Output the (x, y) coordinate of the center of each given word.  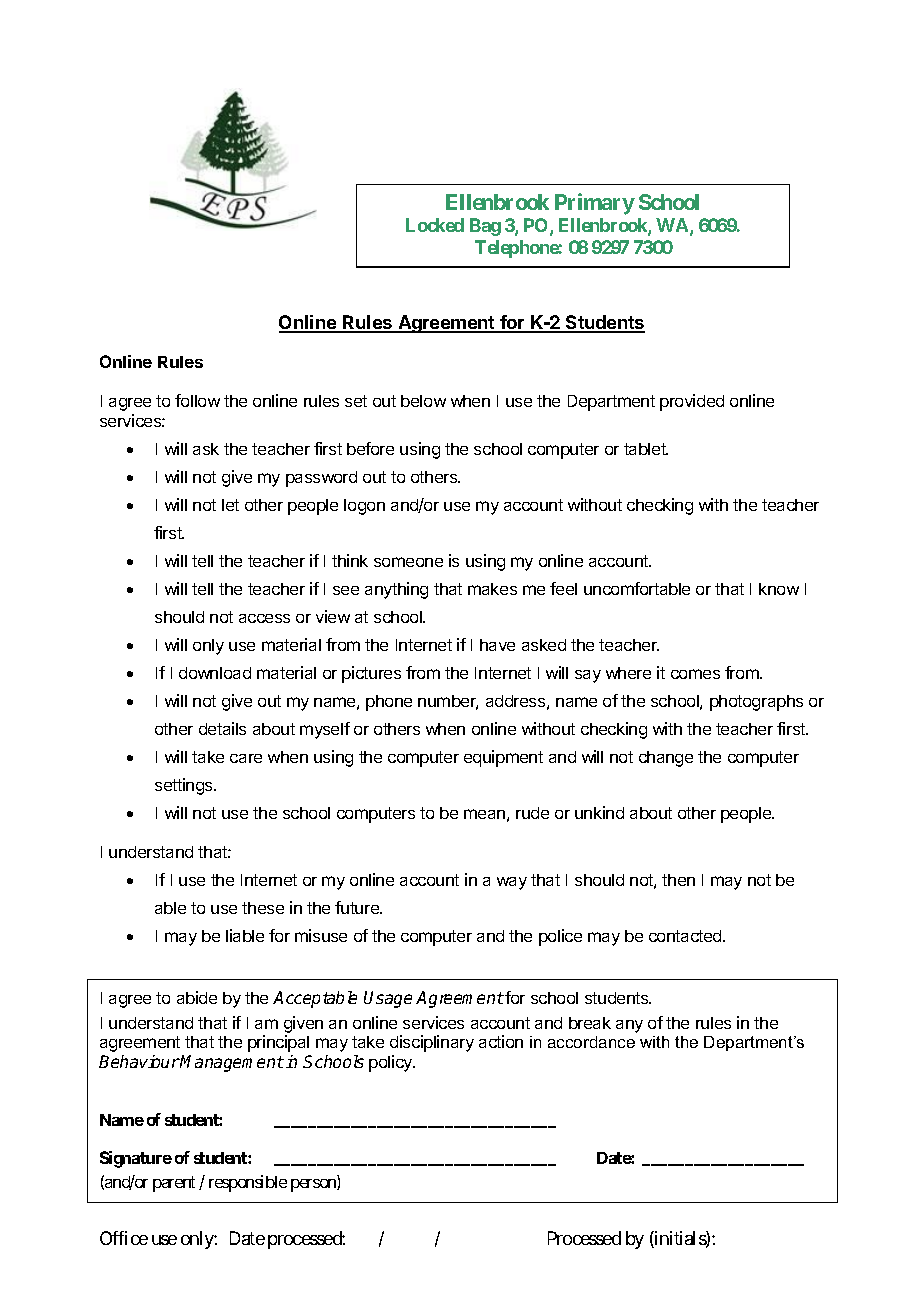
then (678, 880)
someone (408, 562)
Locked (435, 225)
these (263, 908)
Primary (595, 204)
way (512, 883)
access (264, 618)
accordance (591, 1042)
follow (197, 400)
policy (392, 1063)
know (779, 589)
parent (174, 1184)
